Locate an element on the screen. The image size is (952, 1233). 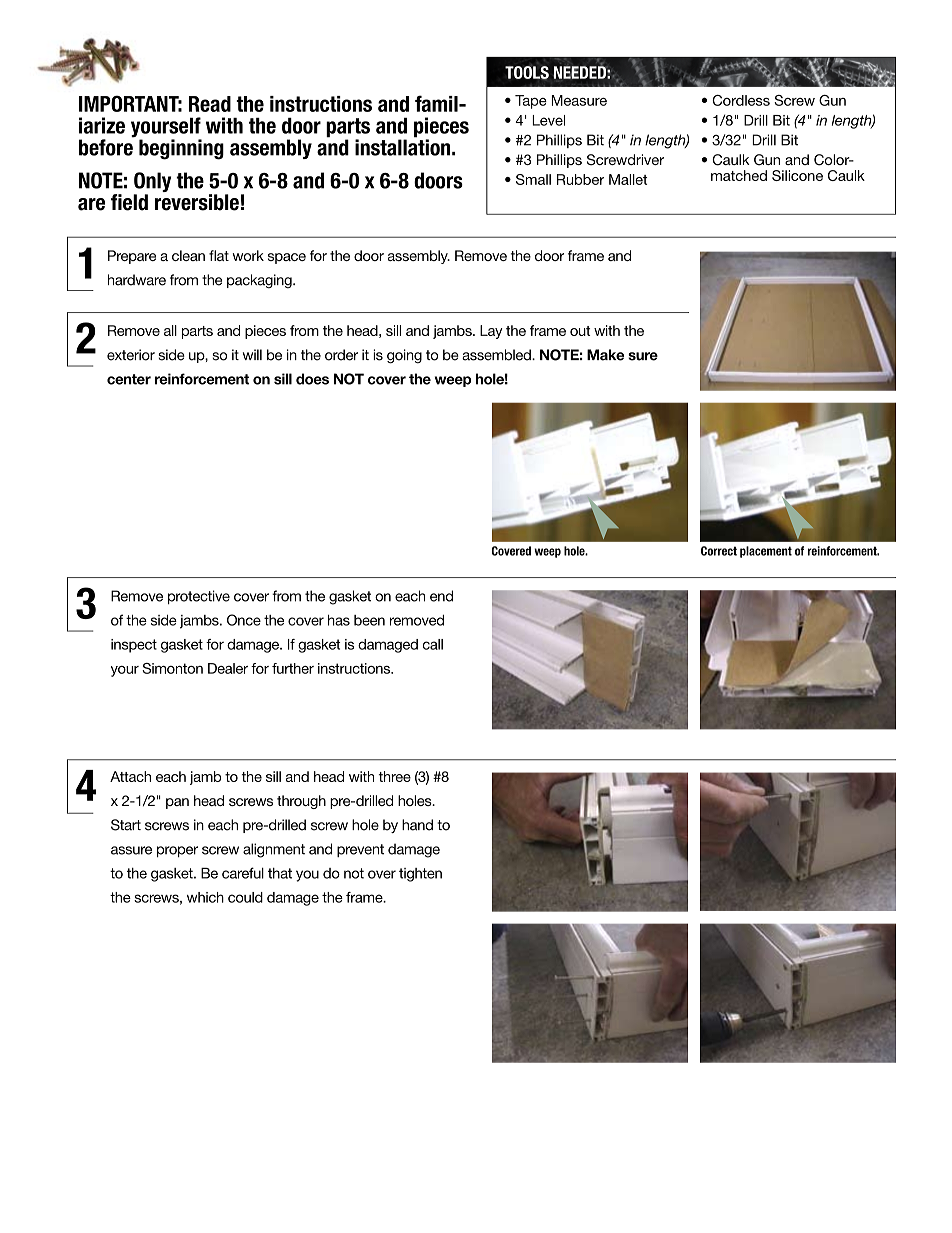
hardware is located at coordinates (137, 280).
